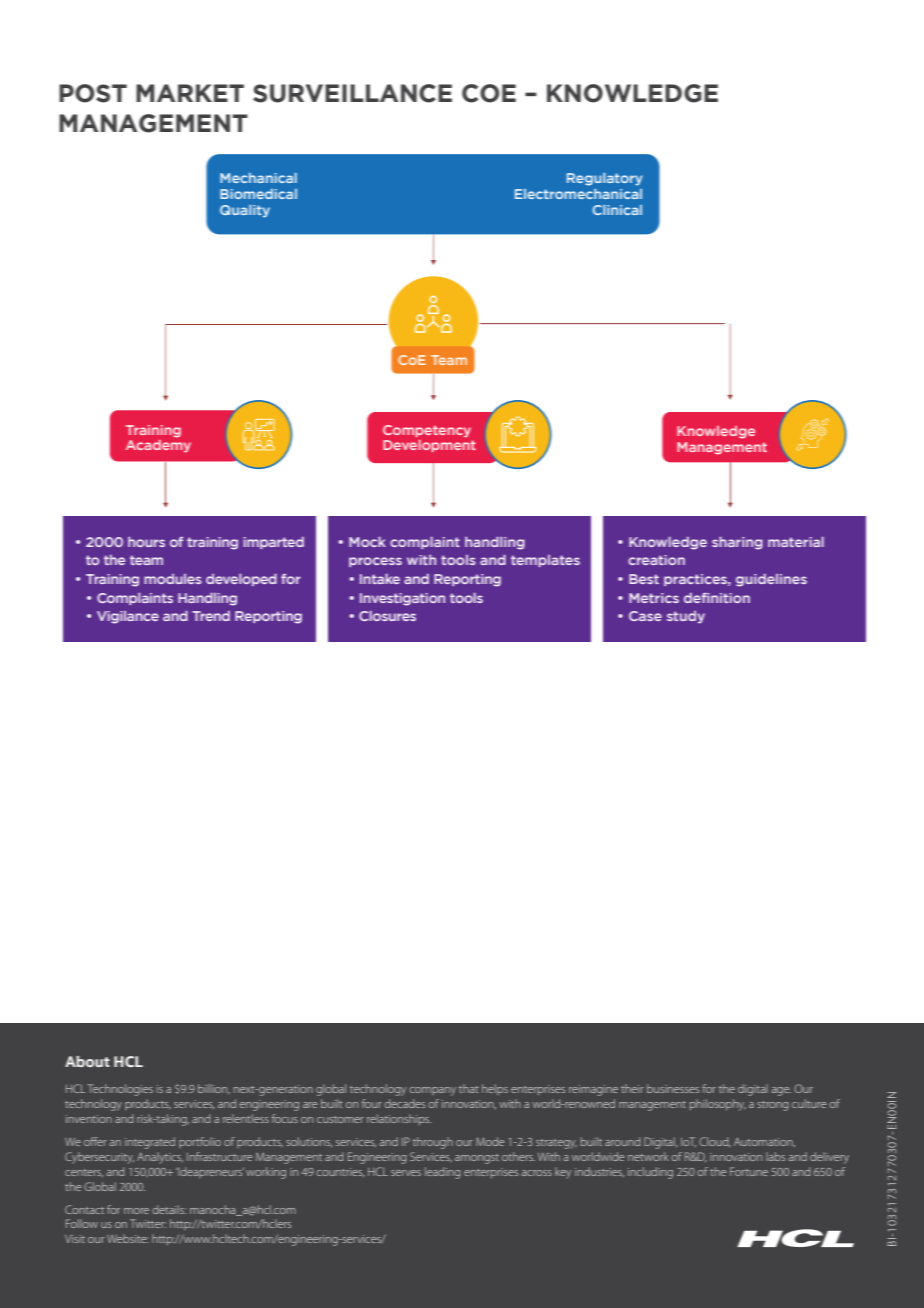 This screenshot has width=924, height=1308. Describe the element at coordinates (136, 1211) in the screenshot. I see `more` at that location.
